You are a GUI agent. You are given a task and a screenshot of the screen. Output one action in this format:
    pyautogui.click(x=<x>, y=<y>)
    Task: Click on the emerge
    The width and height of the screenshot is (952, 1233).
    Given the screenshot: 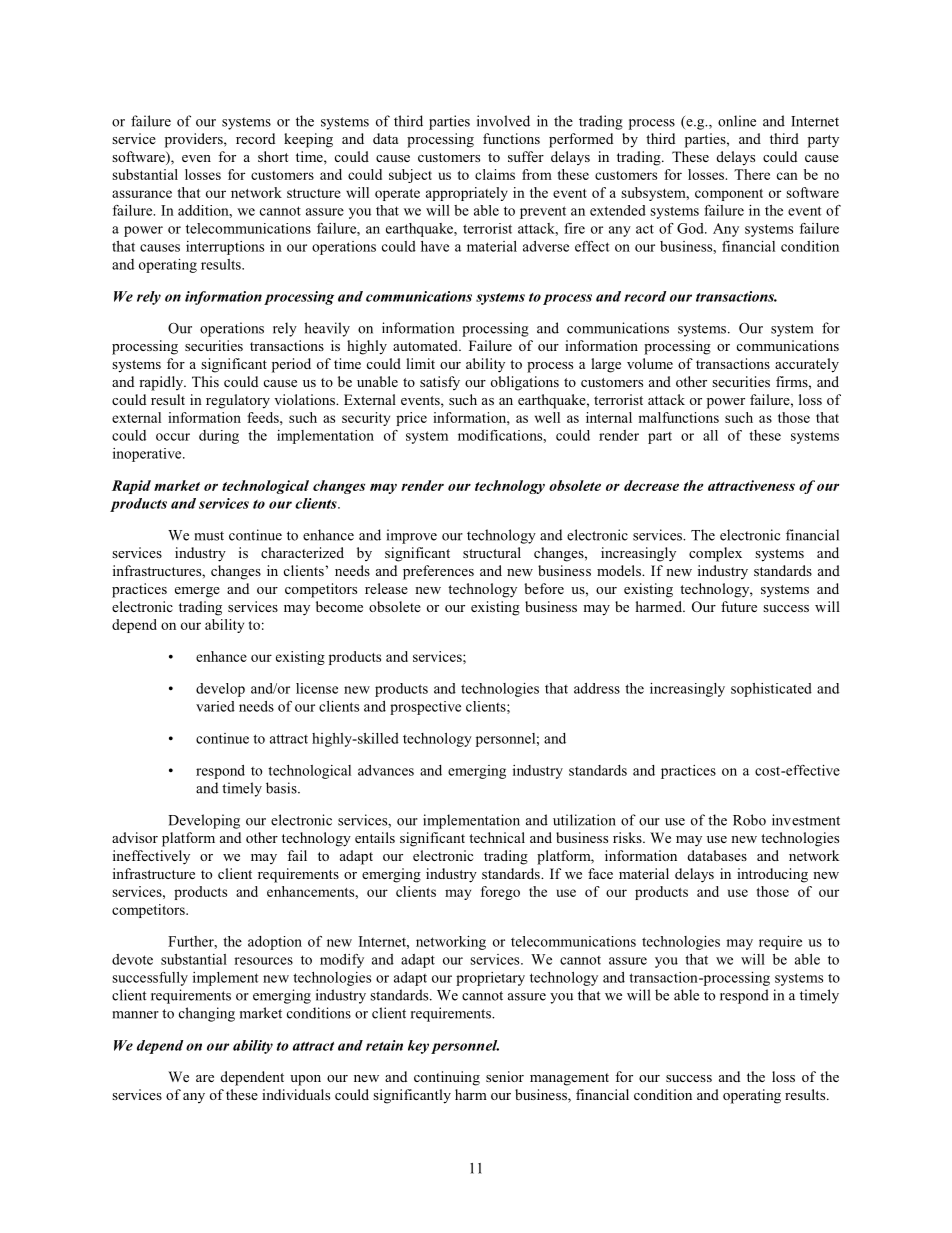 What is the action you would take?
    pyautogui.click(x=197, y=592)
